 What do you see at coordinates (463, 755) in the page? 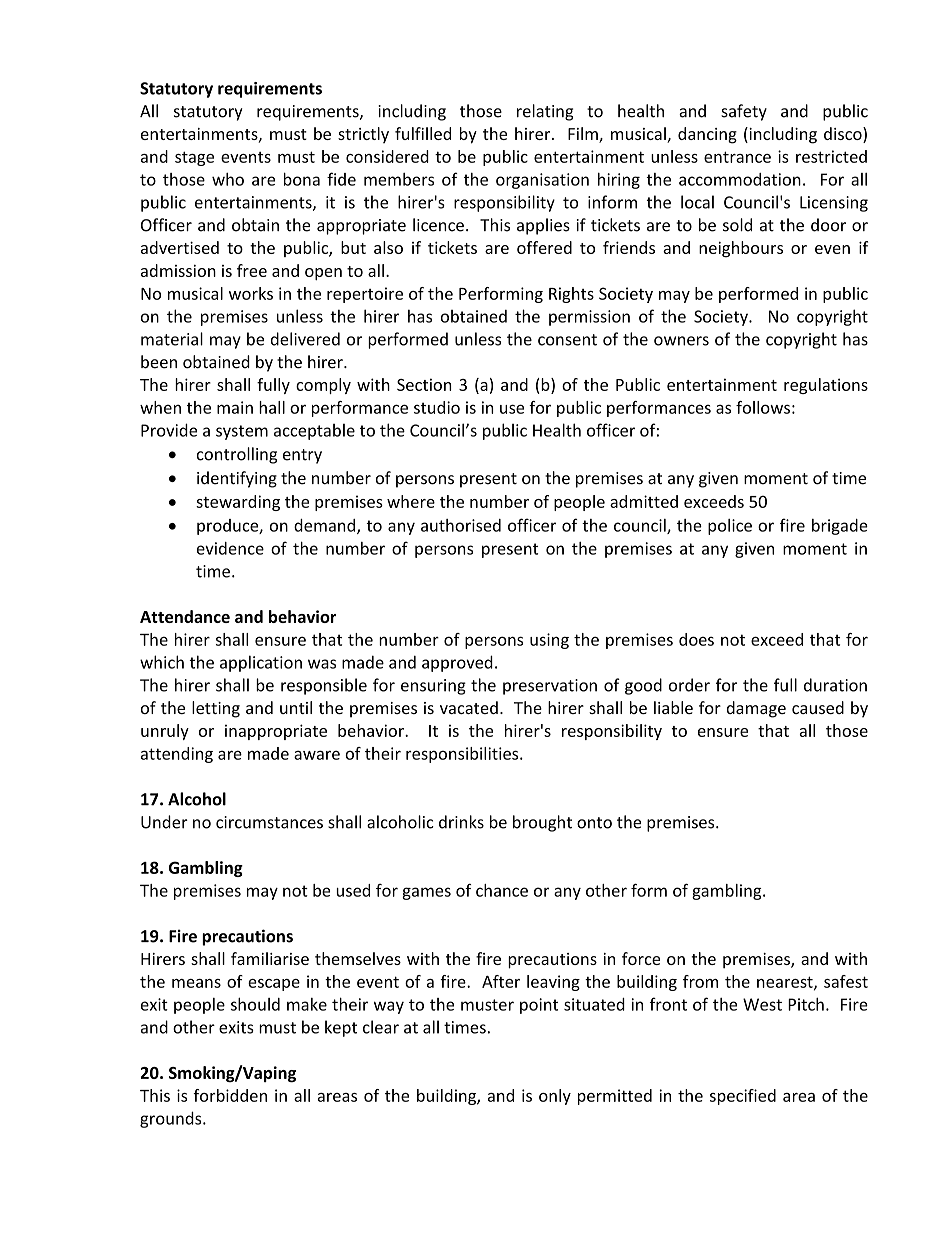
I see `responsibilities` at bounding box center [463, 755].
